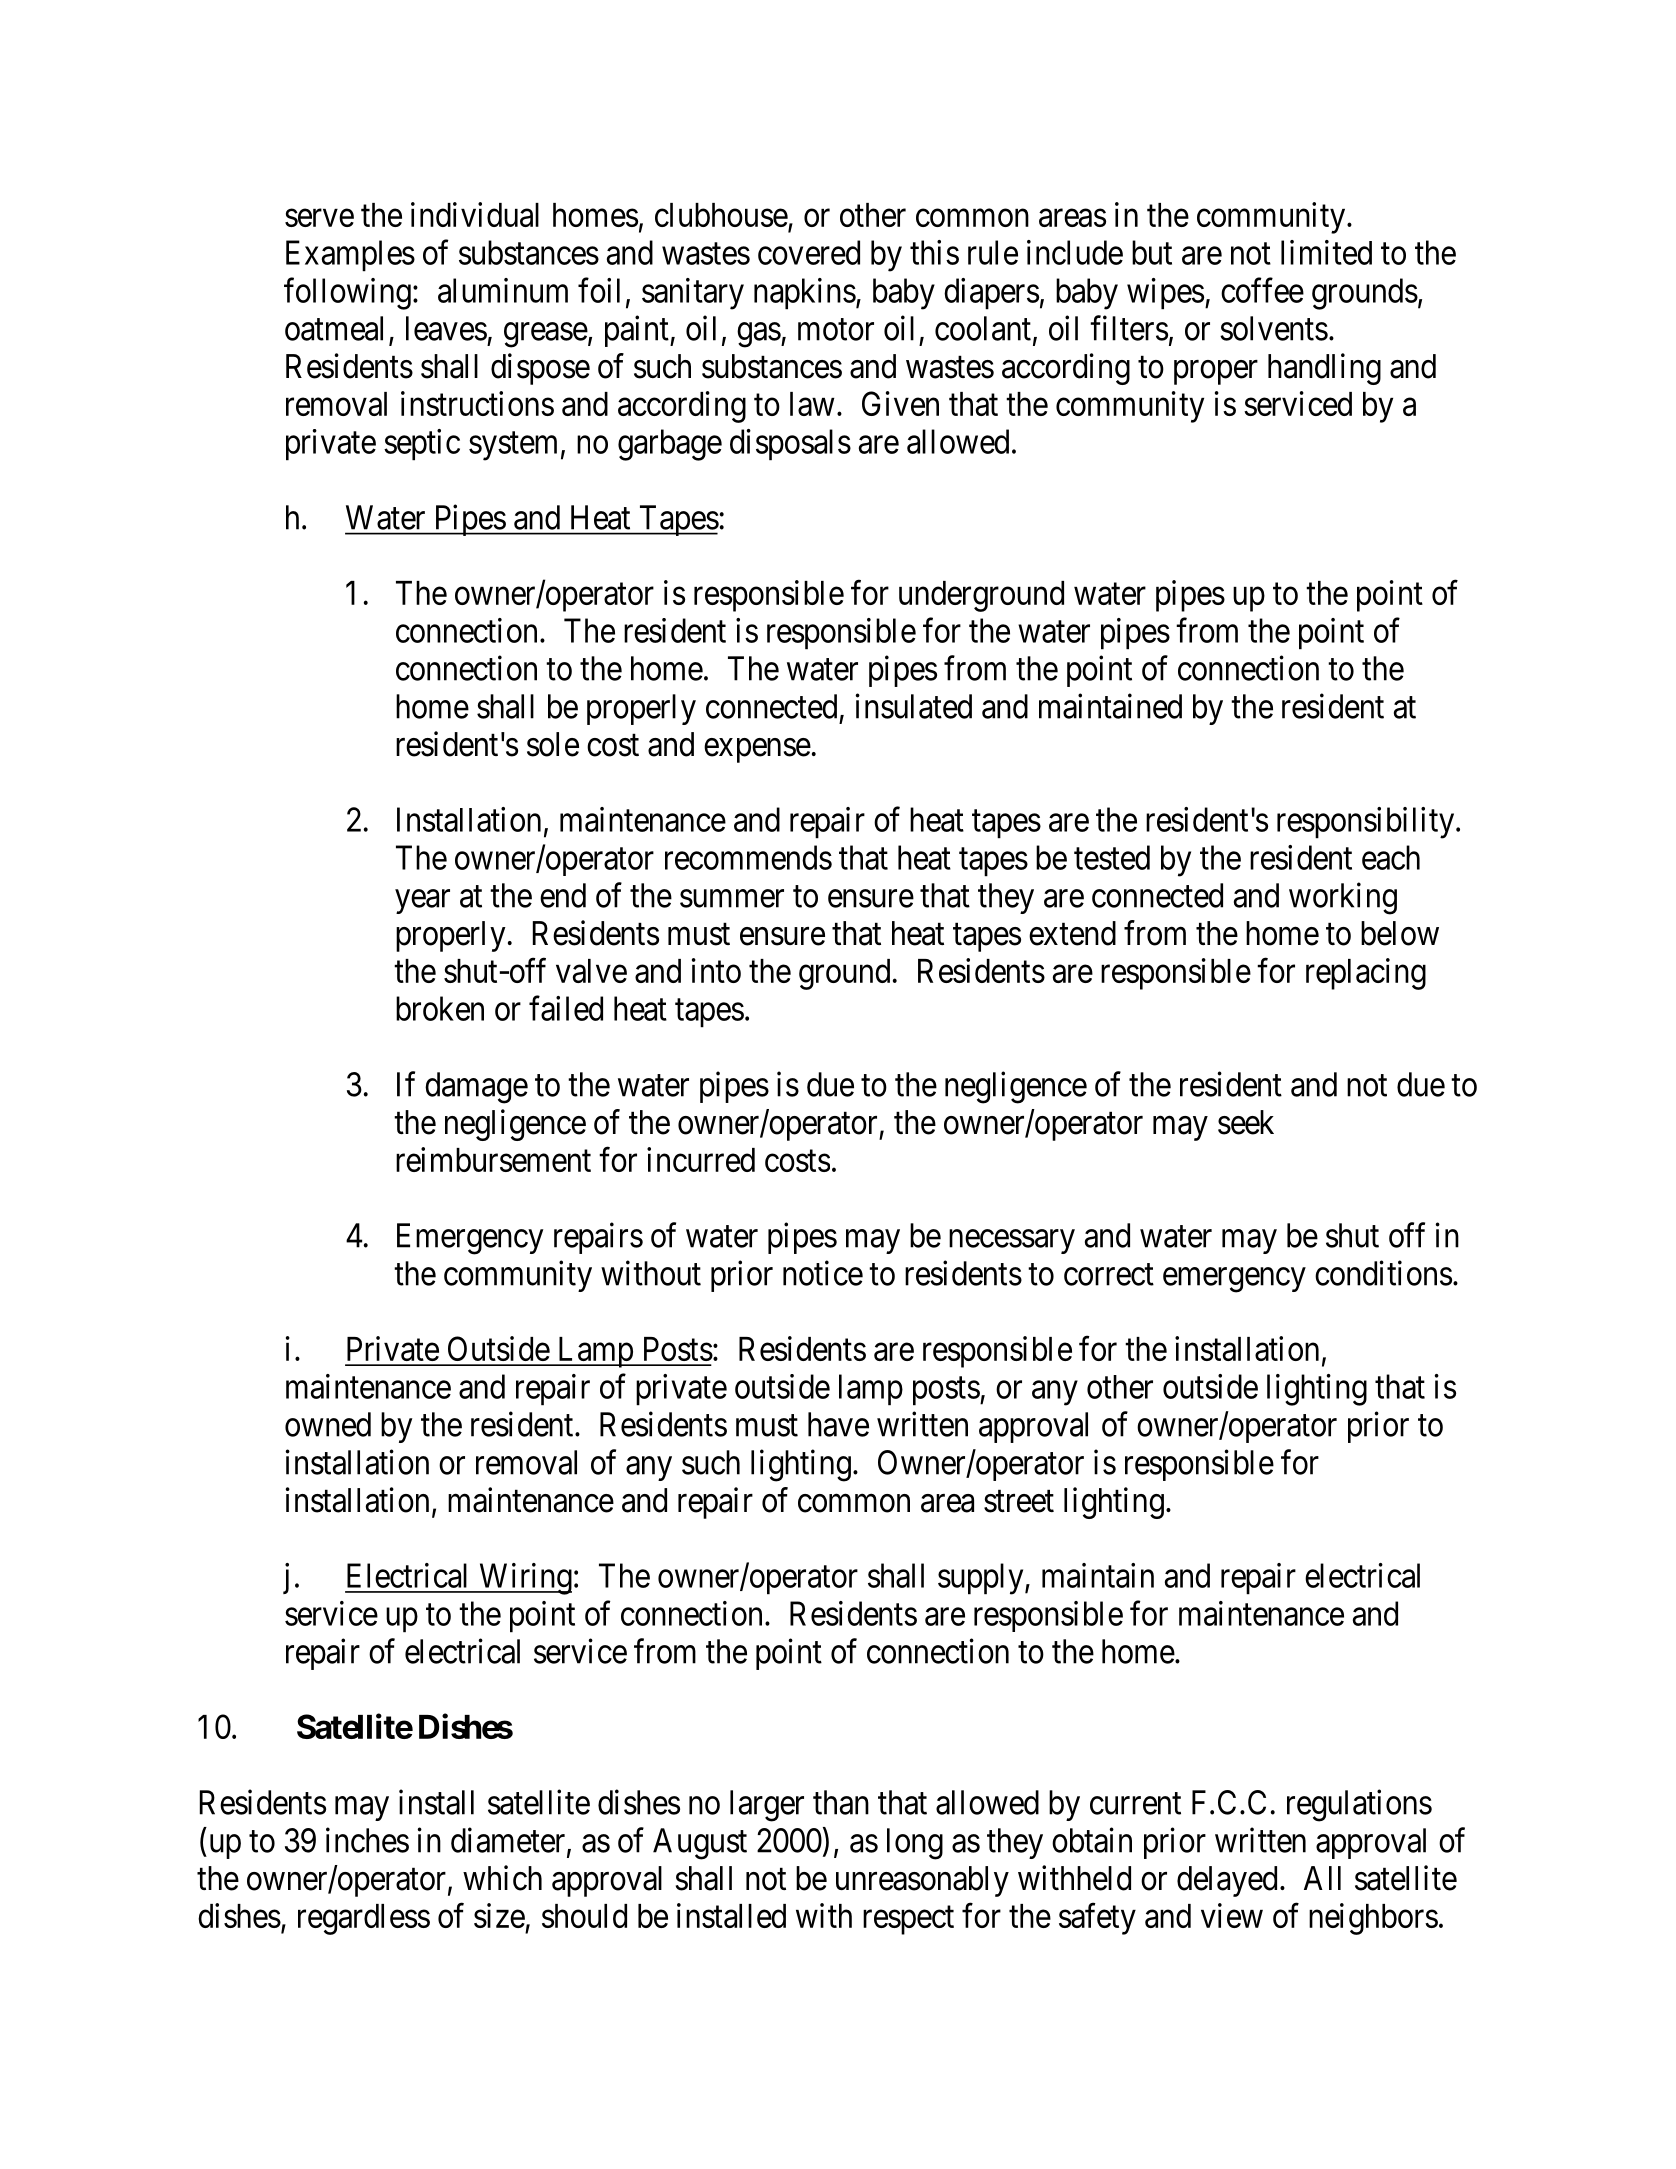  I want to click on responsibility, so click(1367, 823).
